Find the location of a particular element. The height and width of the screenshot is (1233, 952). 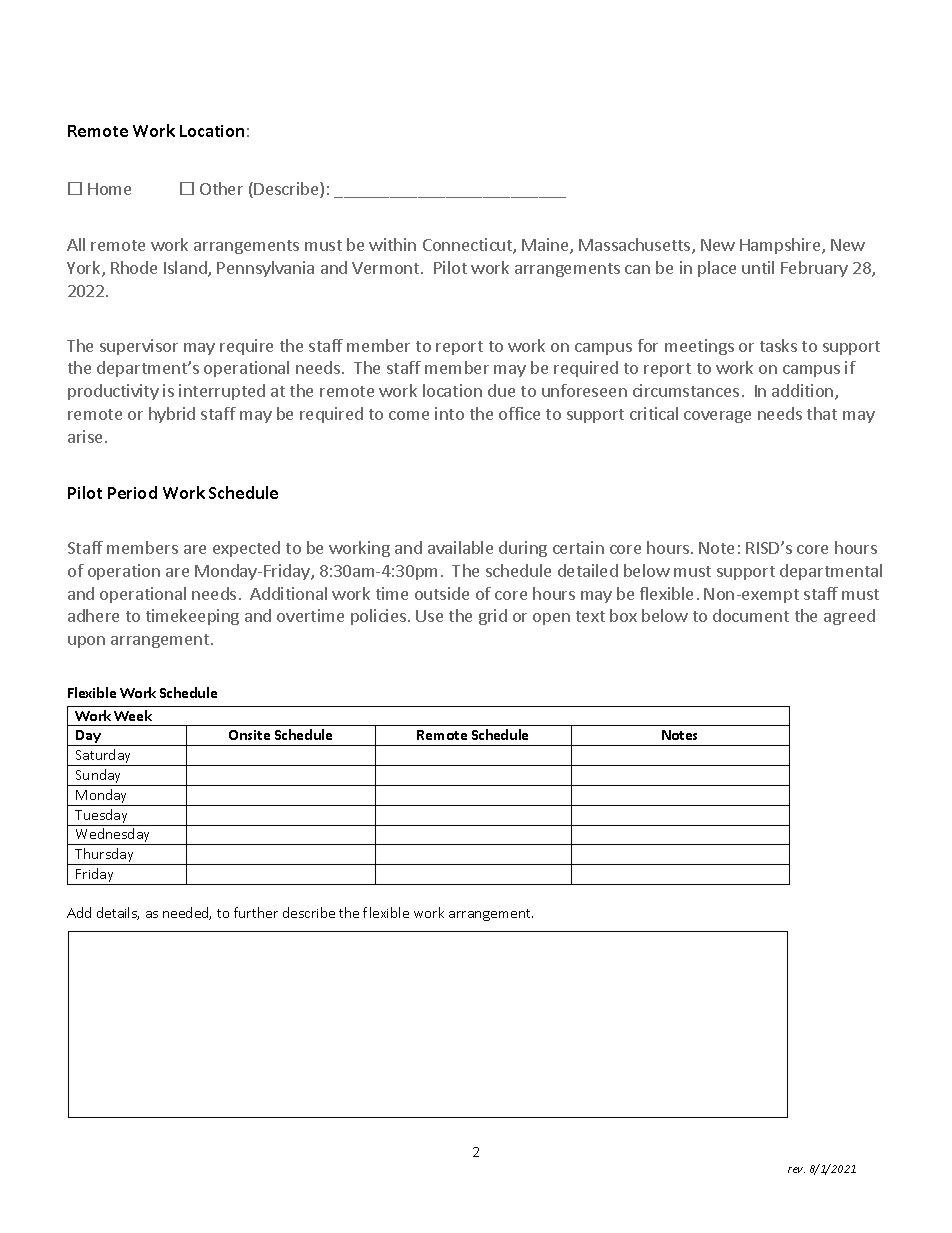

coverage is located at coordinates (717, 417).
